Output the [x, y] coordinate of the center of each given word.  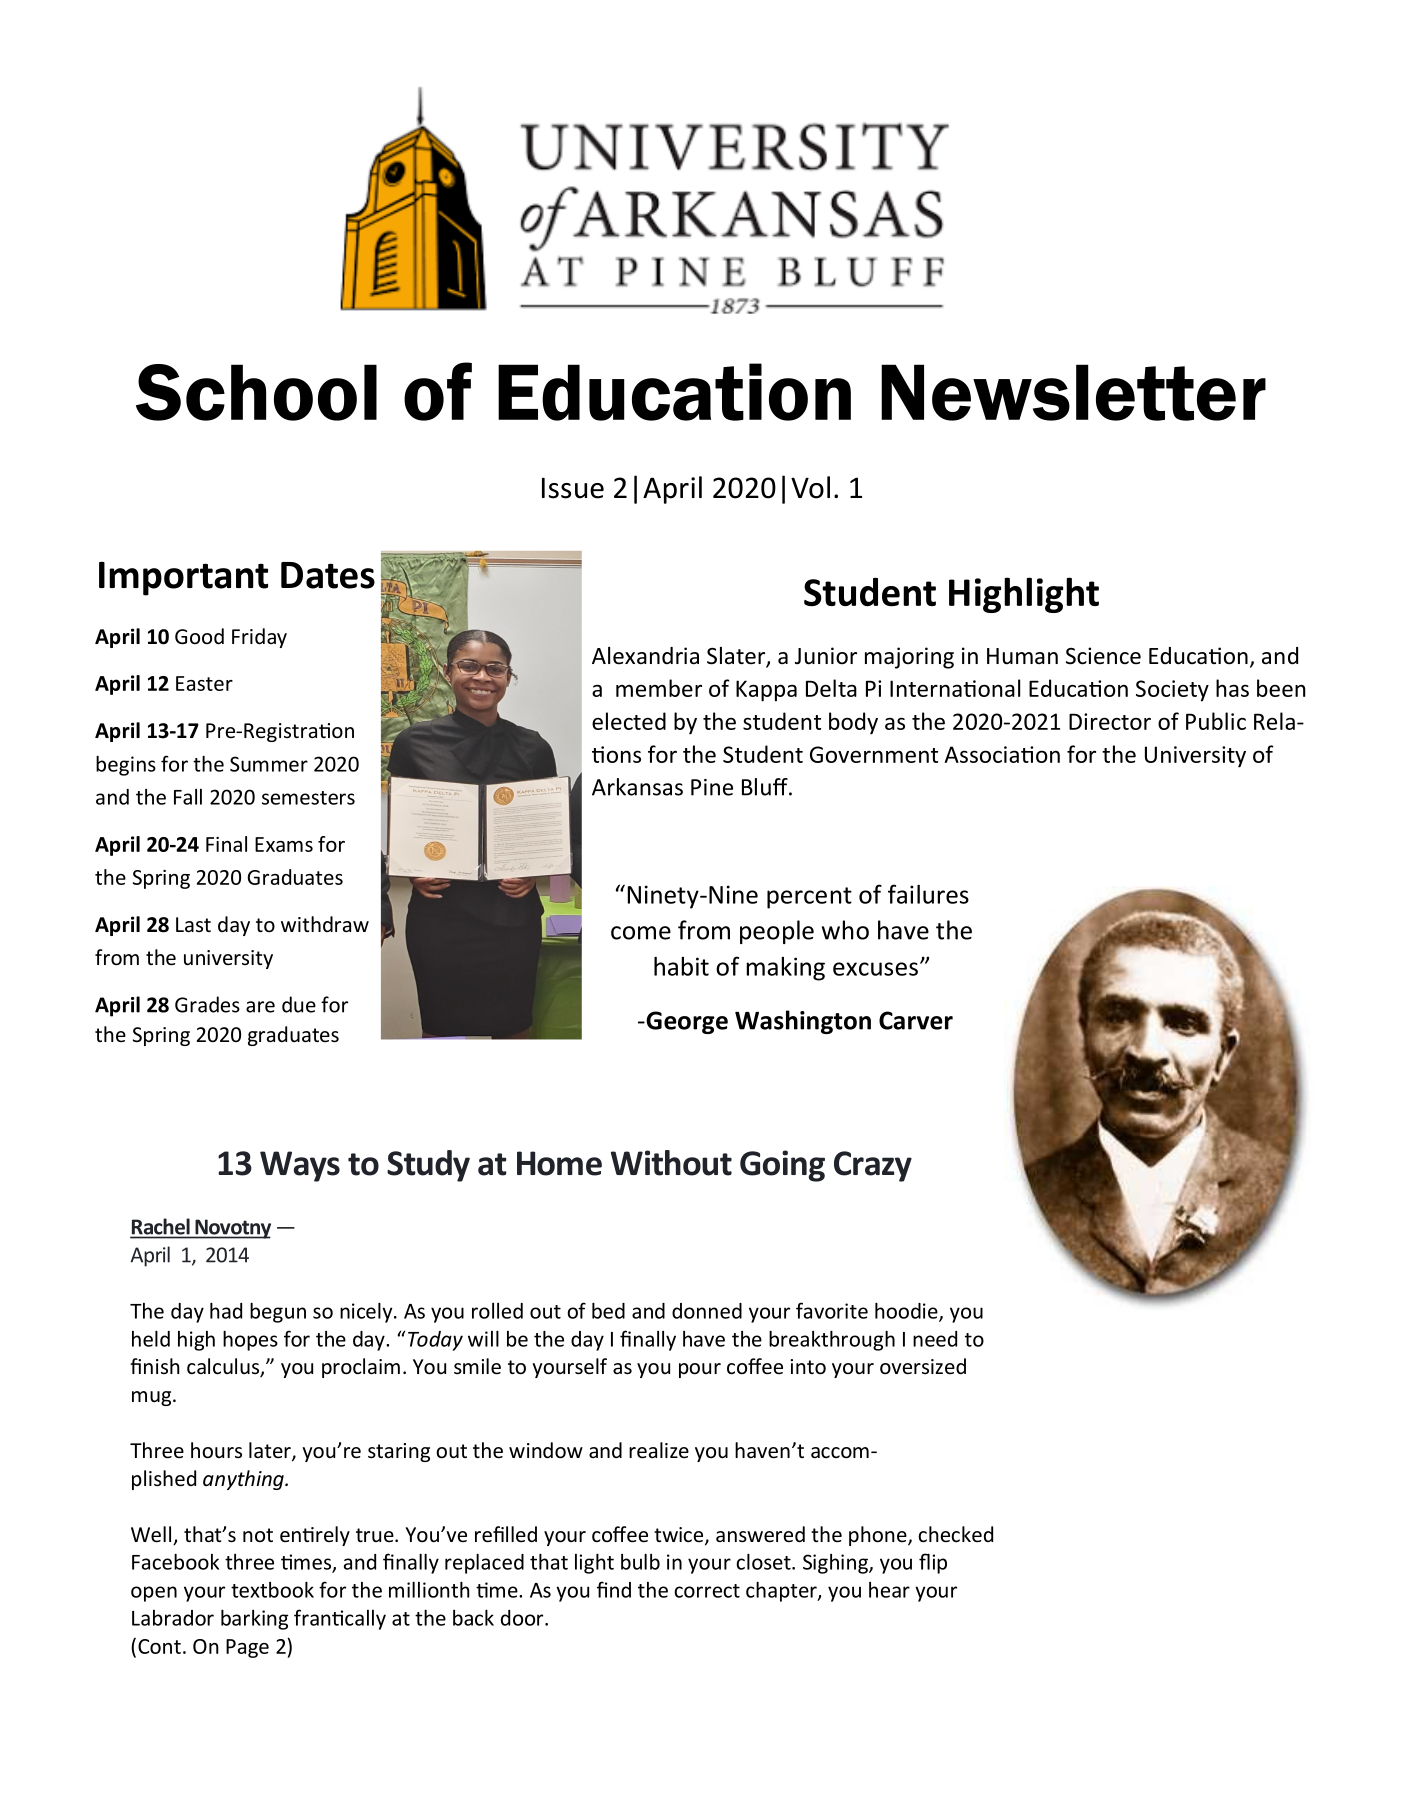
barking [254, 1619]
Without [671, 1163]
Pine [712, 787]
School [256, 392]
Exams [284, 844]
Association [1002, 754]
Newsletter [1073, 392]
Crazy [873, 1166]
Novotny [232, 1229]
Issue [573, 488]
